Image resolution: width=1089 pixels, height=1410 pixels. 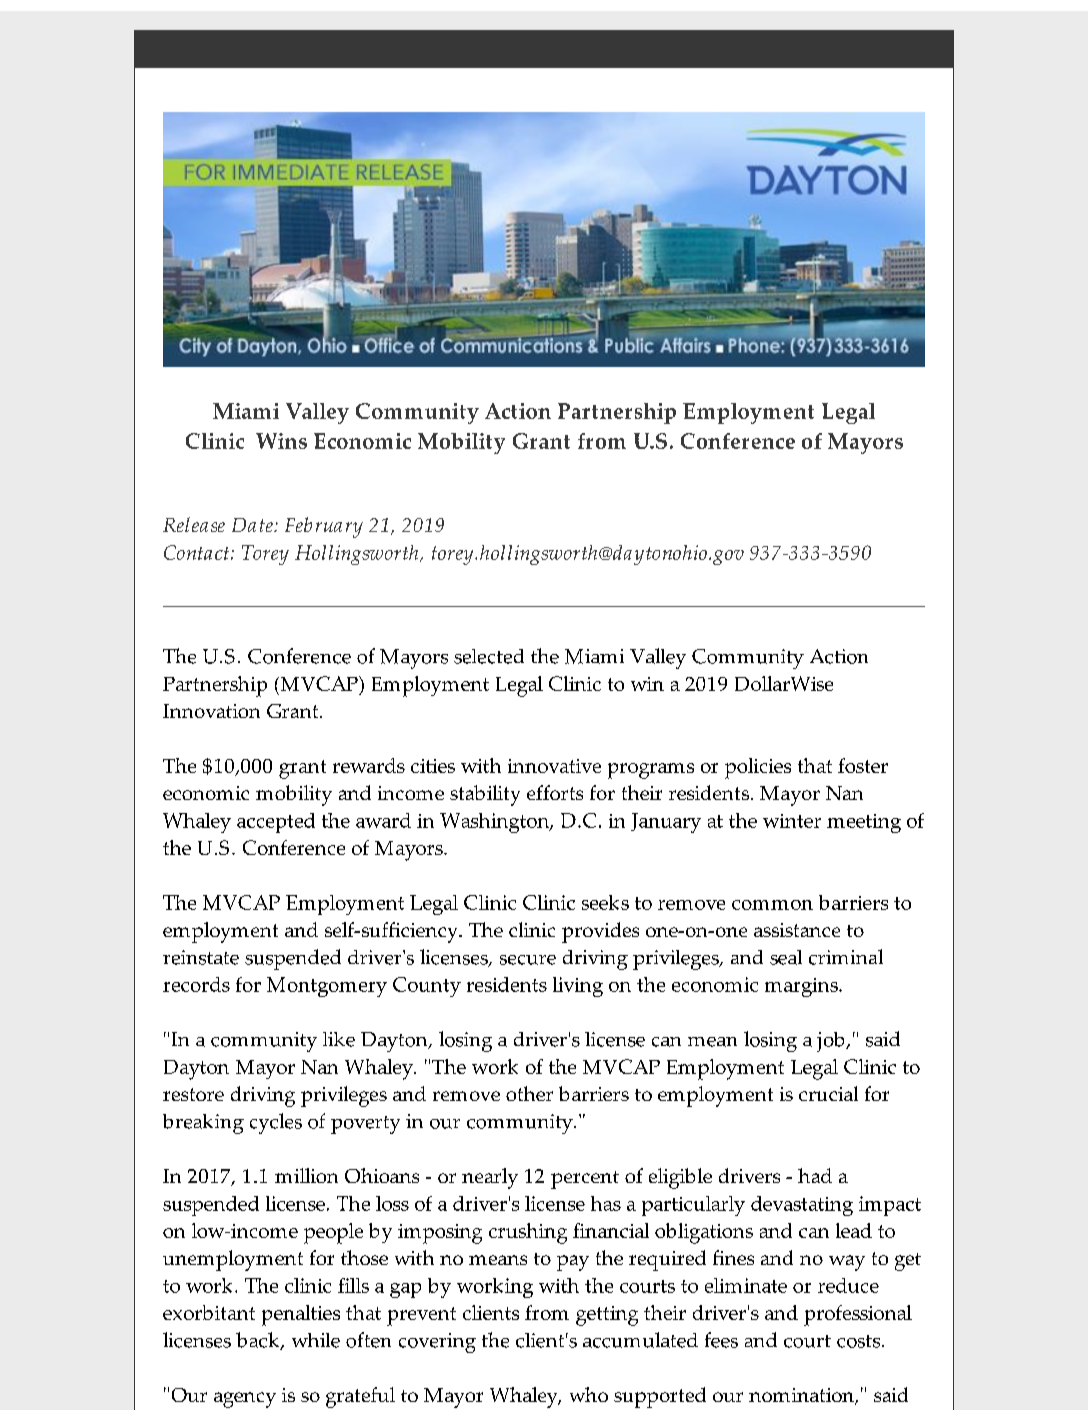 I want to click on who, so click(x=589, y=1394).
